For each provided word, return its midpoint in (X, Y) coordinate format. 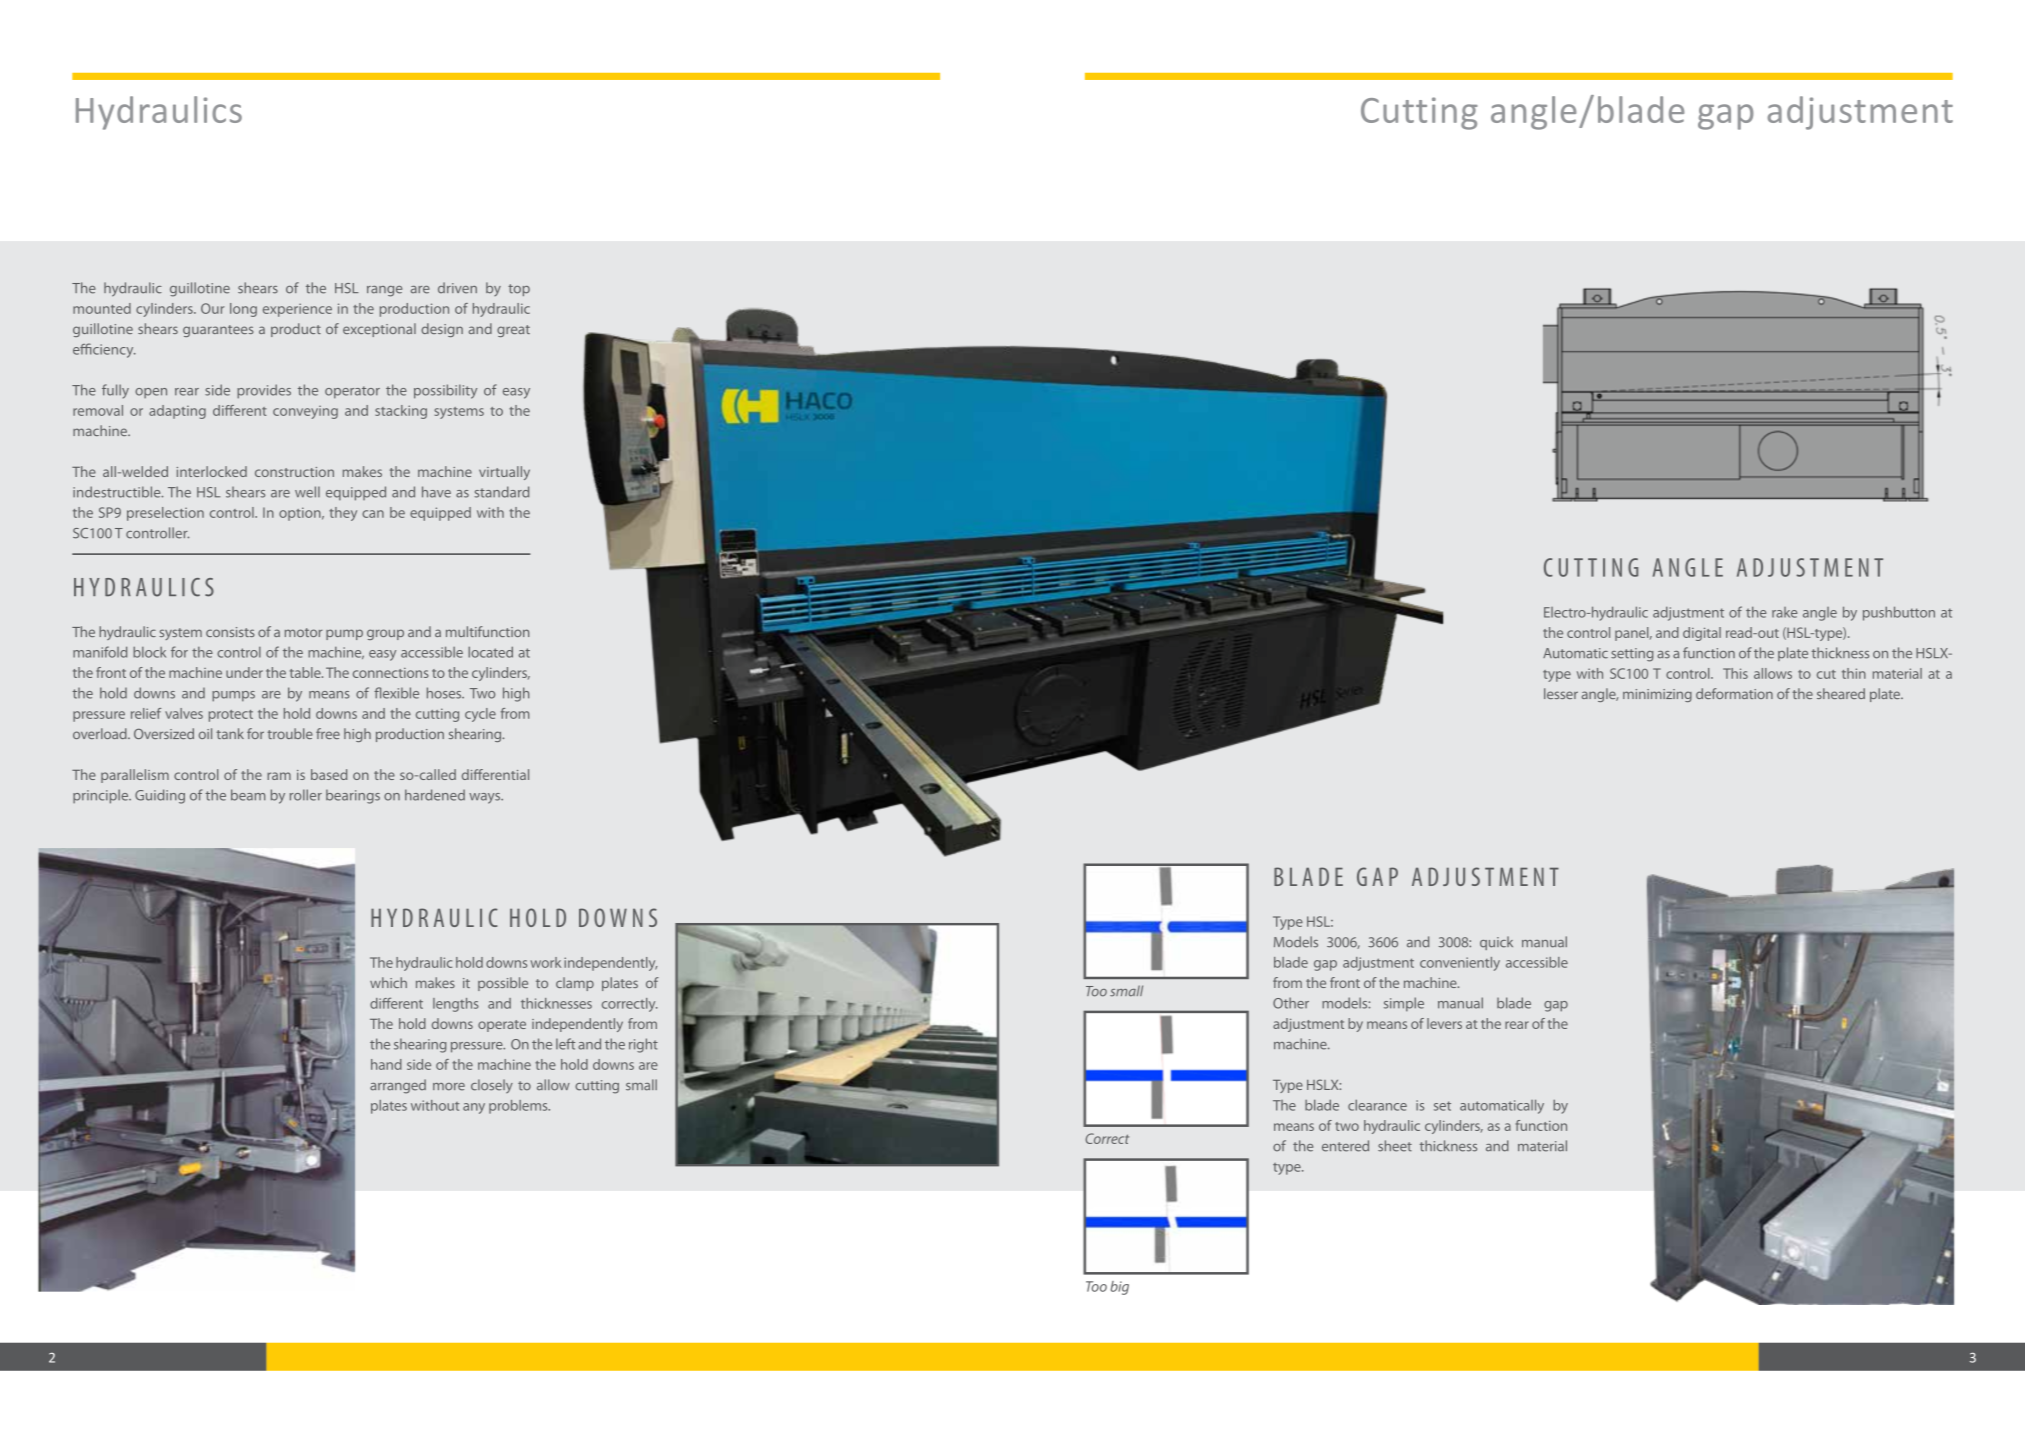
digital (1702, 634)
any (474, 1108)
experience (297, 310)
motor (303, 632)
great (513, 331)
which (388, 982)
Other (1291, 1003)
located (490, 652)
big (1120, 1288)
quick (1496, 943)
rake (1785, 612)
